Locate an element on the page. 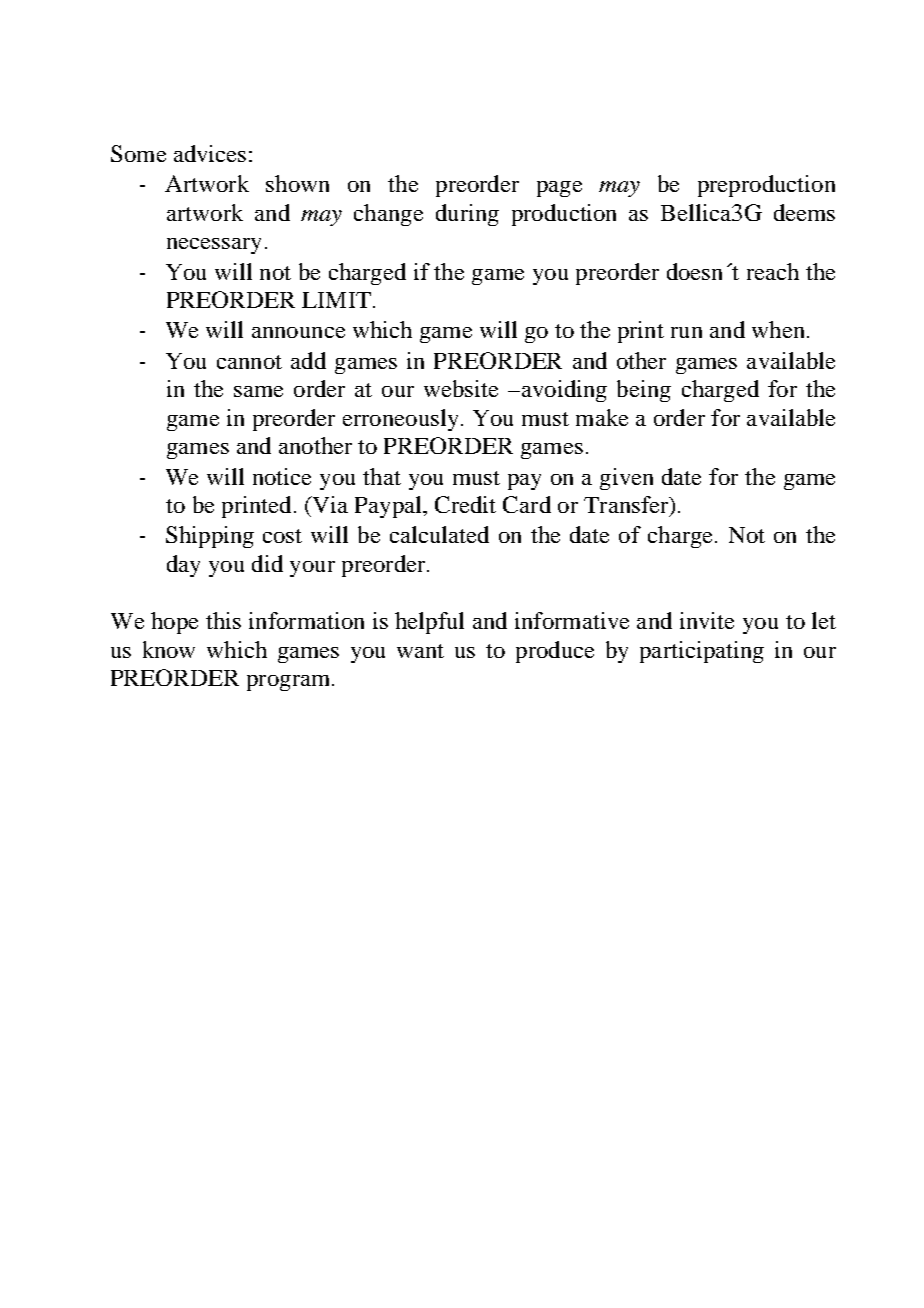 The image size is (924, 1308). advices is located at coordinates (210, 153).
